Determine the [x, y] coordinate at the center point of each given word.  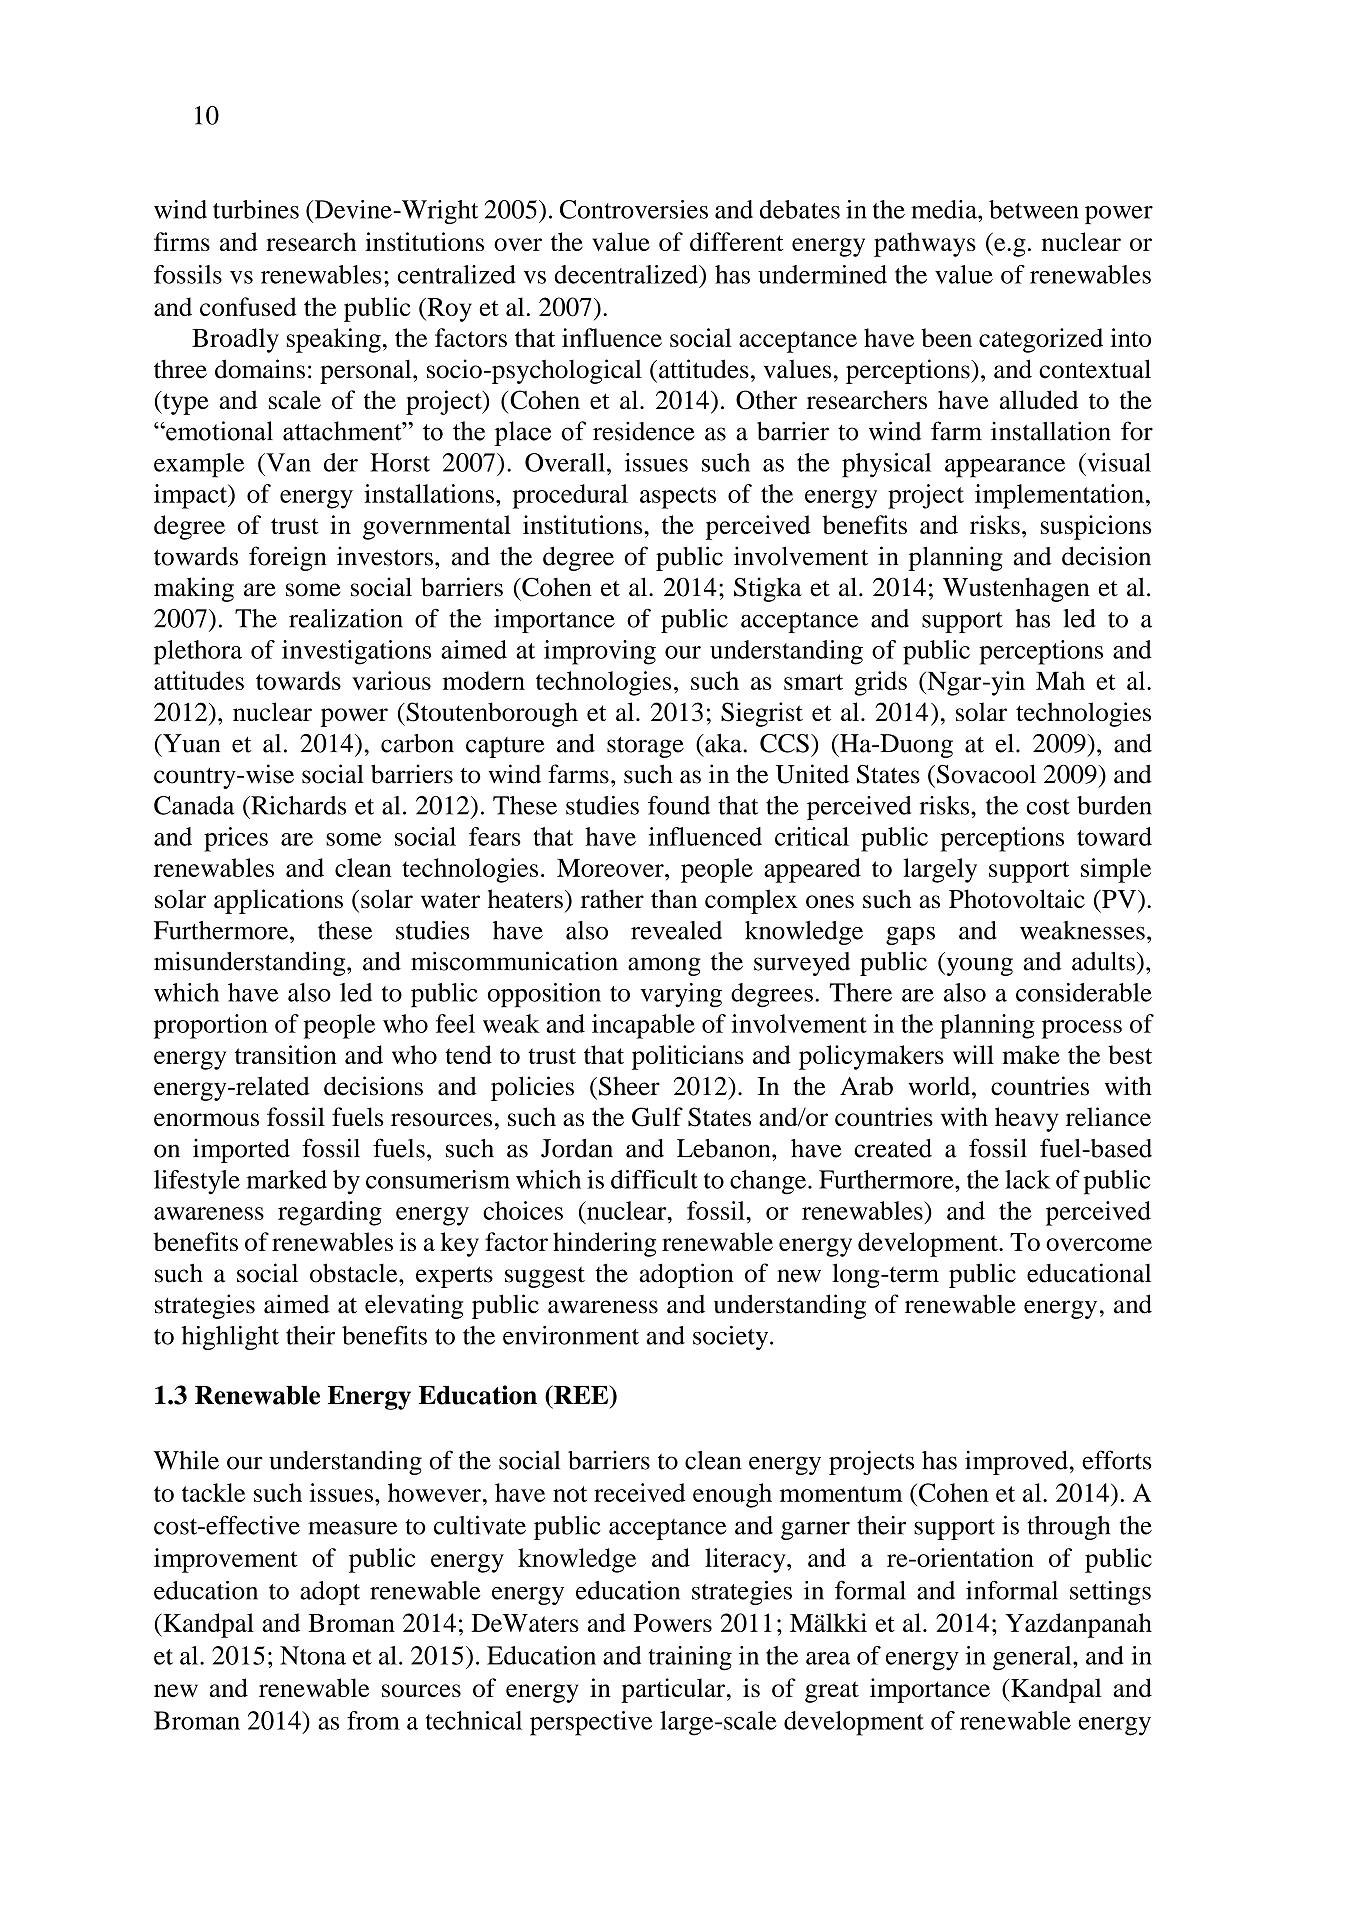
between [1034, 209]
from [373, 1720]
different [737, 241]
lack [1027, 1179]
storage [645, 747]
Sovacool [986, 774]
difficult [654, 1179]
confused [248, 306]
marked [286, 1179]
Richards [297, 805]
